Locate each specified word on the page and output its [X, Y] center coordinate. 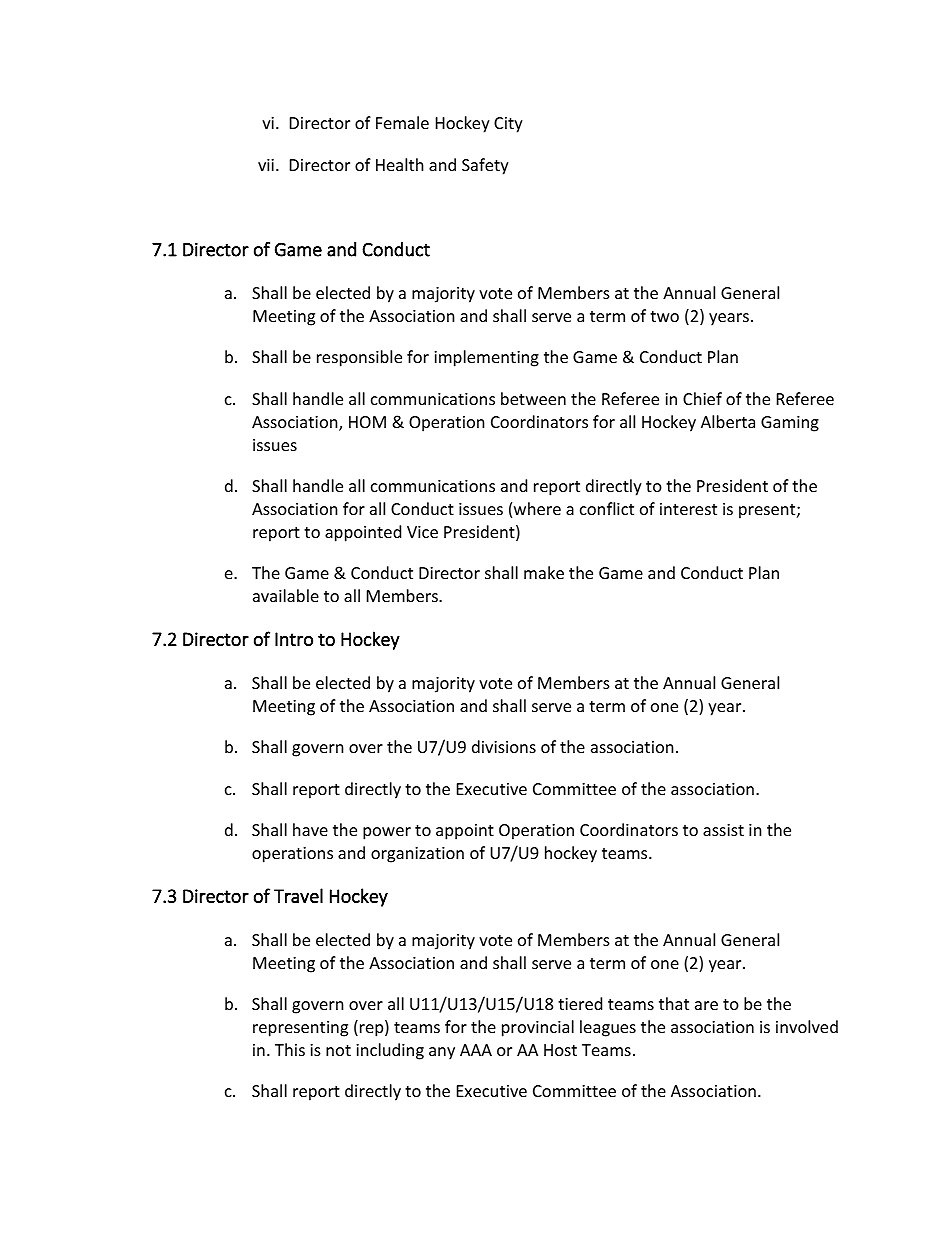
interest [688, 509]
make [544, 572]
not [338, 1050]
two [664, 316]
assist [723, 830]
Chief [702, 398]
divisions [504, 746]
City [508, 125]
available [286, 595]
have [310, 829]
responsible [359, 358]
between [533, 398]
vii [266, 165]
